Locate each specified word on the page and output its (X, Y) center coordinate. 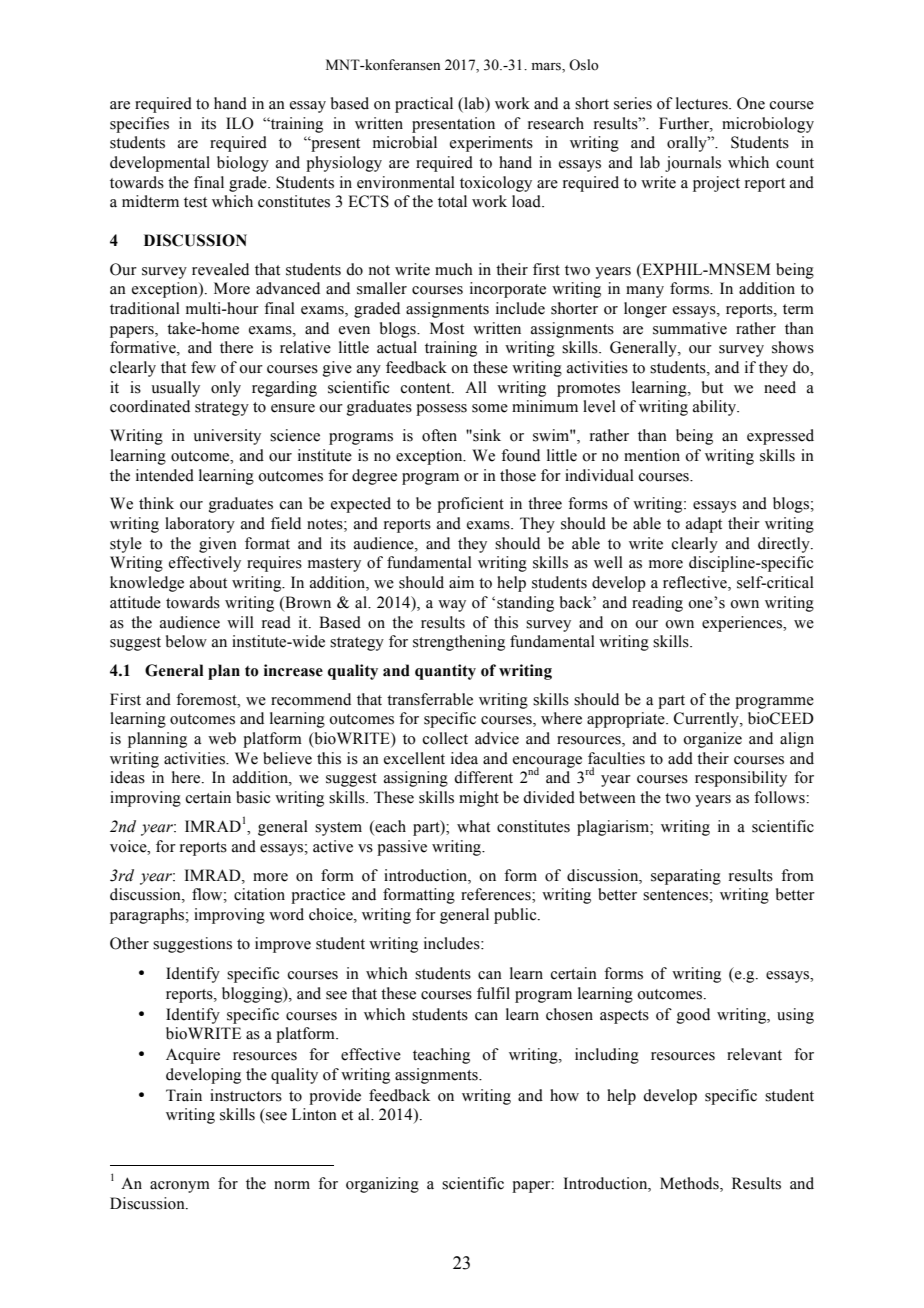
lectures (703, 103)
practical (424, 105)
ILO (240, 123)
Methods (690, 1184)
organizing (382, 1185)
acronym (180, 1187)
